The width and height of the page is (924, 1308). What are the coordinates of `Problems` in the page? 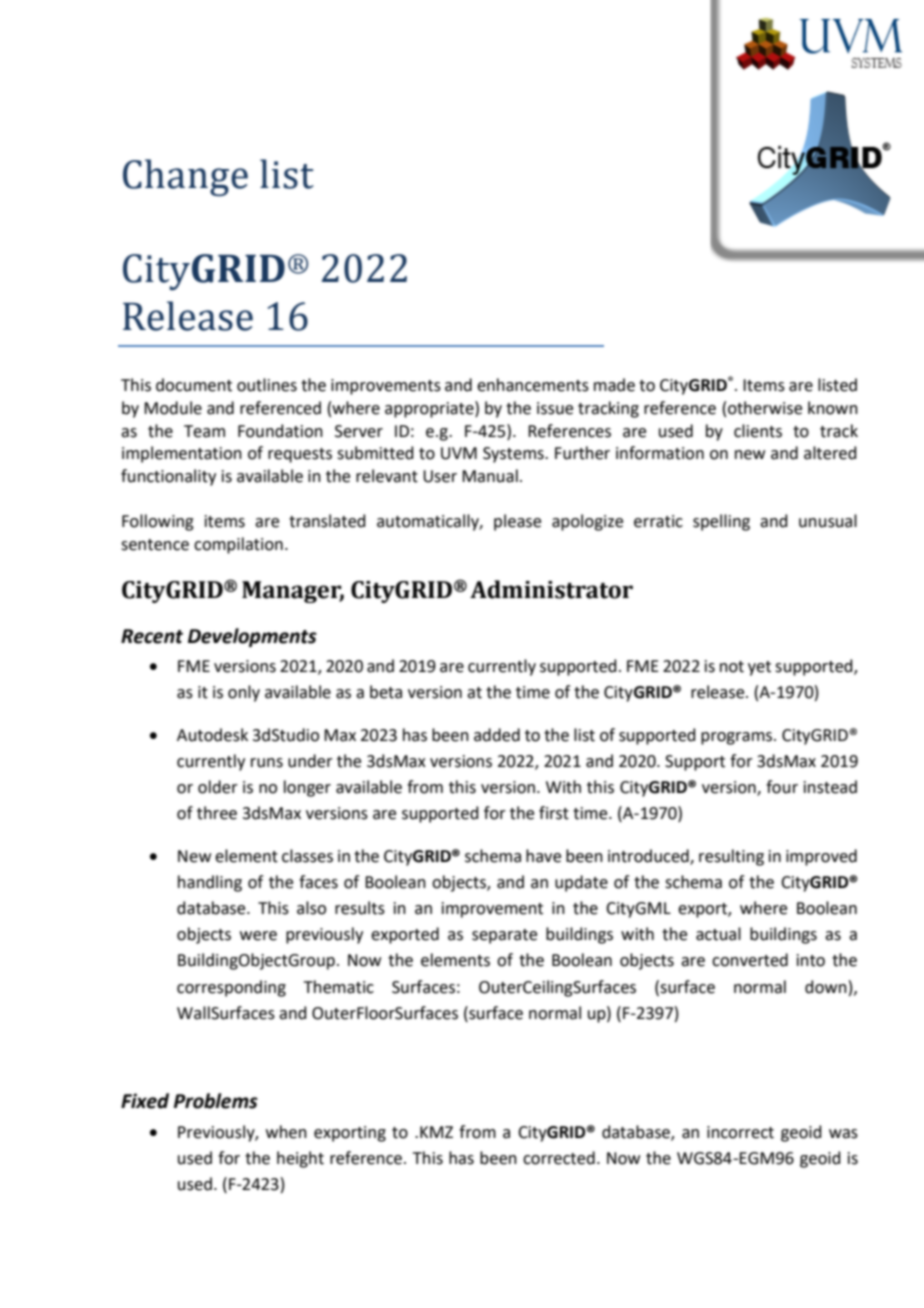 It's located at (216, 1101).
